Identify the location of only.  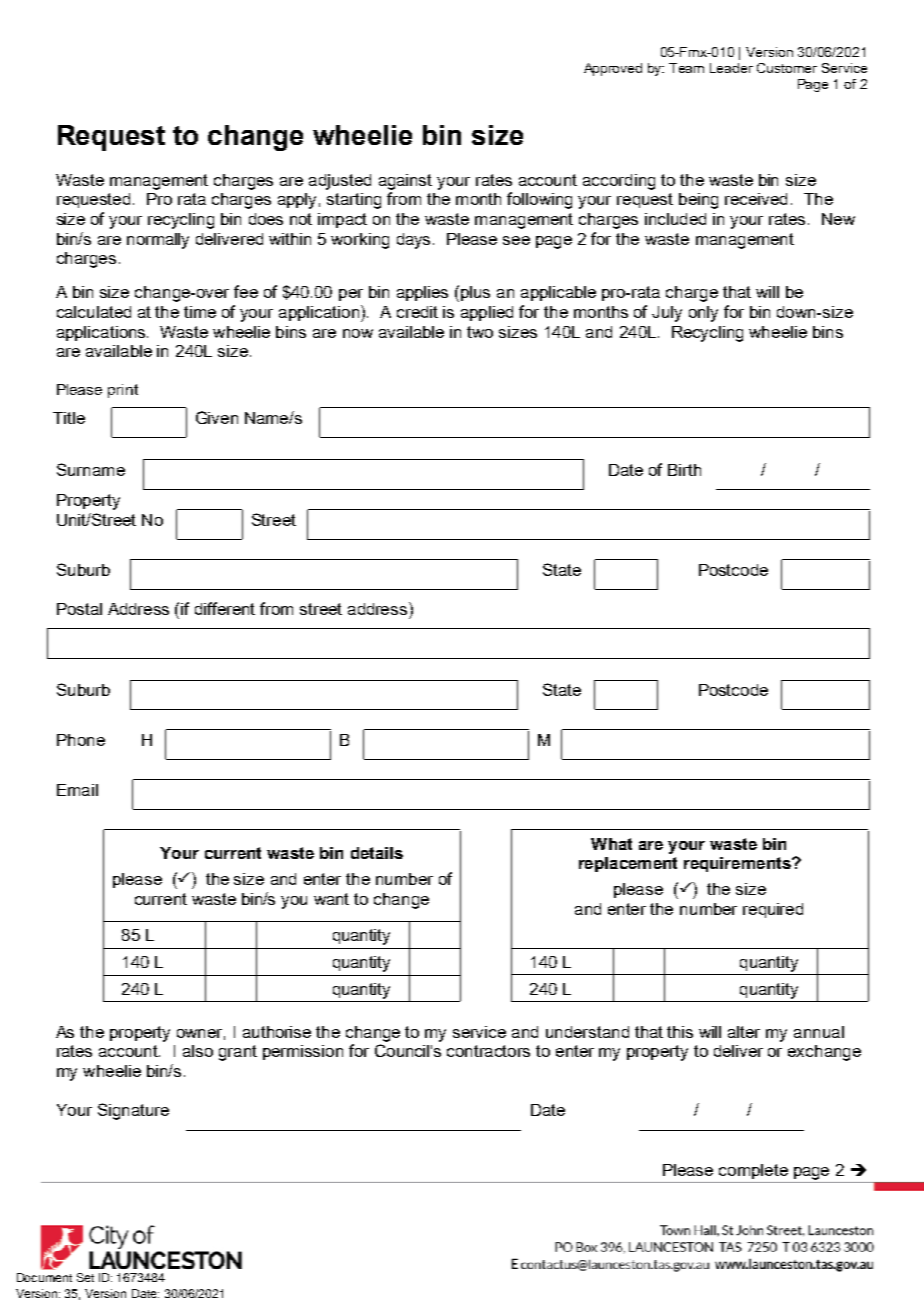
(703, 314).
